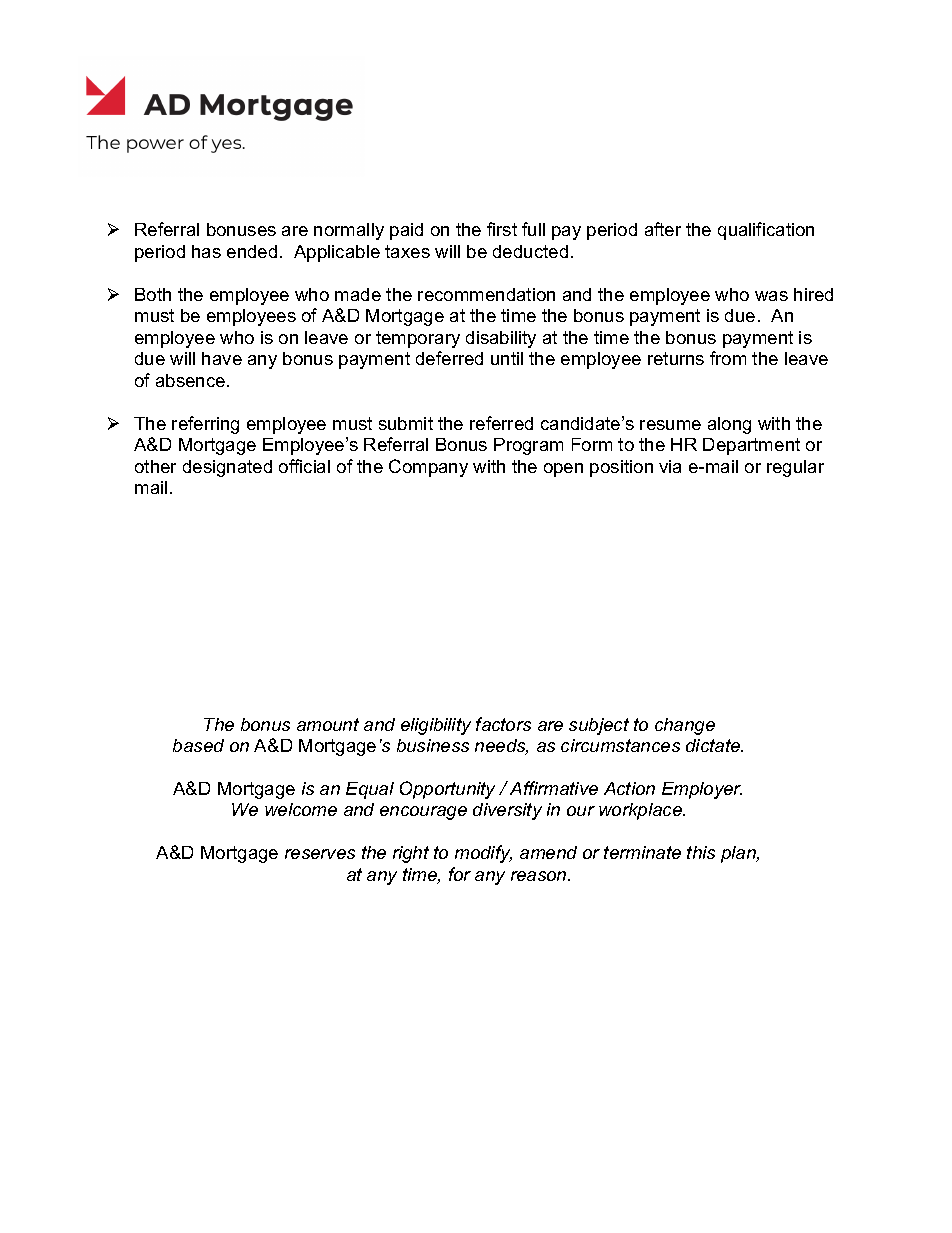 This screenshot has height=1233, width=952. What do you see at coordinates (766, 231) in the screenshot?
I see `qualification` at bounding box center [766, 231].
